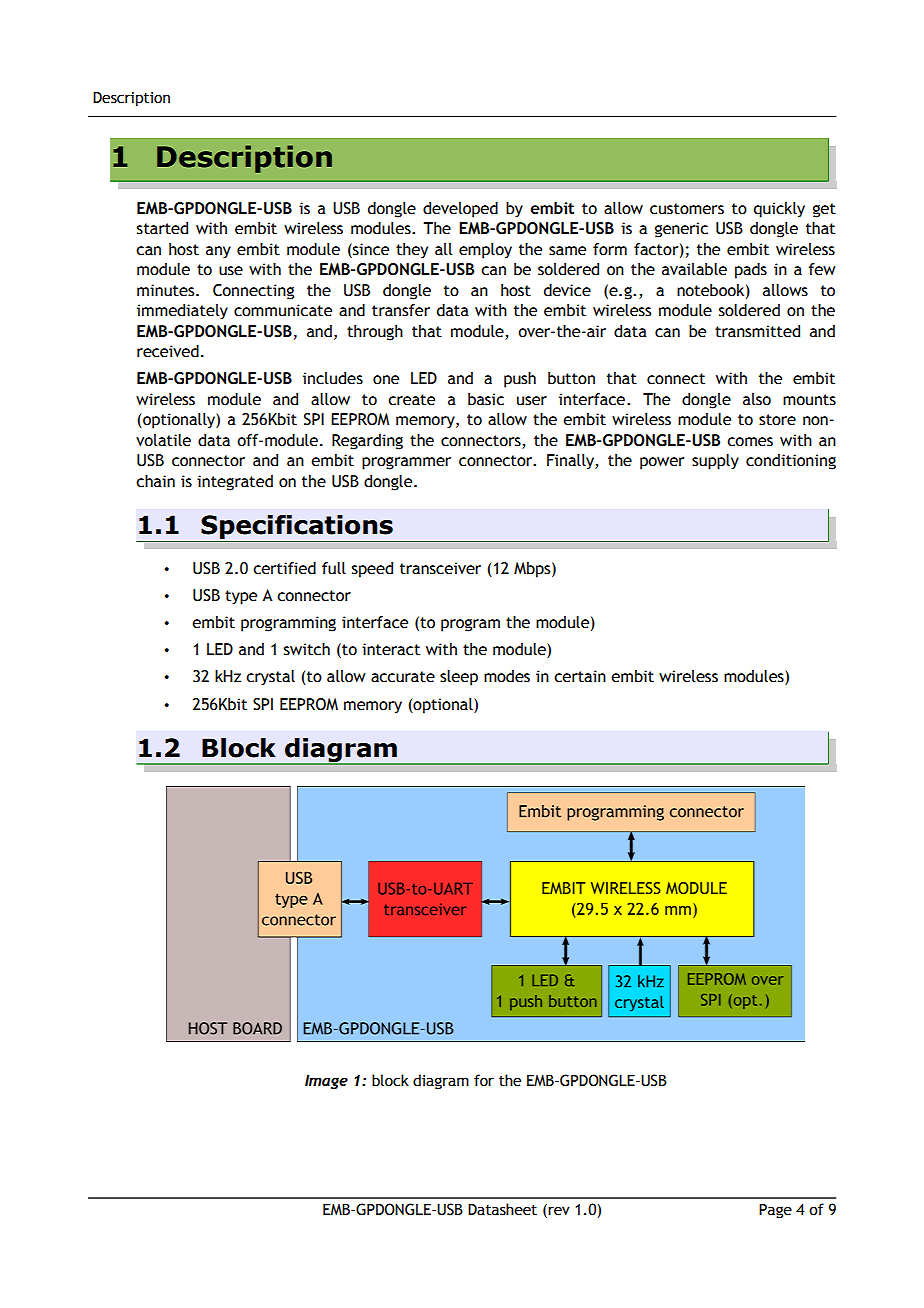  What do you see at coordinates (485, 251) in the document?
I see `employ` at bounding box center [485, 251].
